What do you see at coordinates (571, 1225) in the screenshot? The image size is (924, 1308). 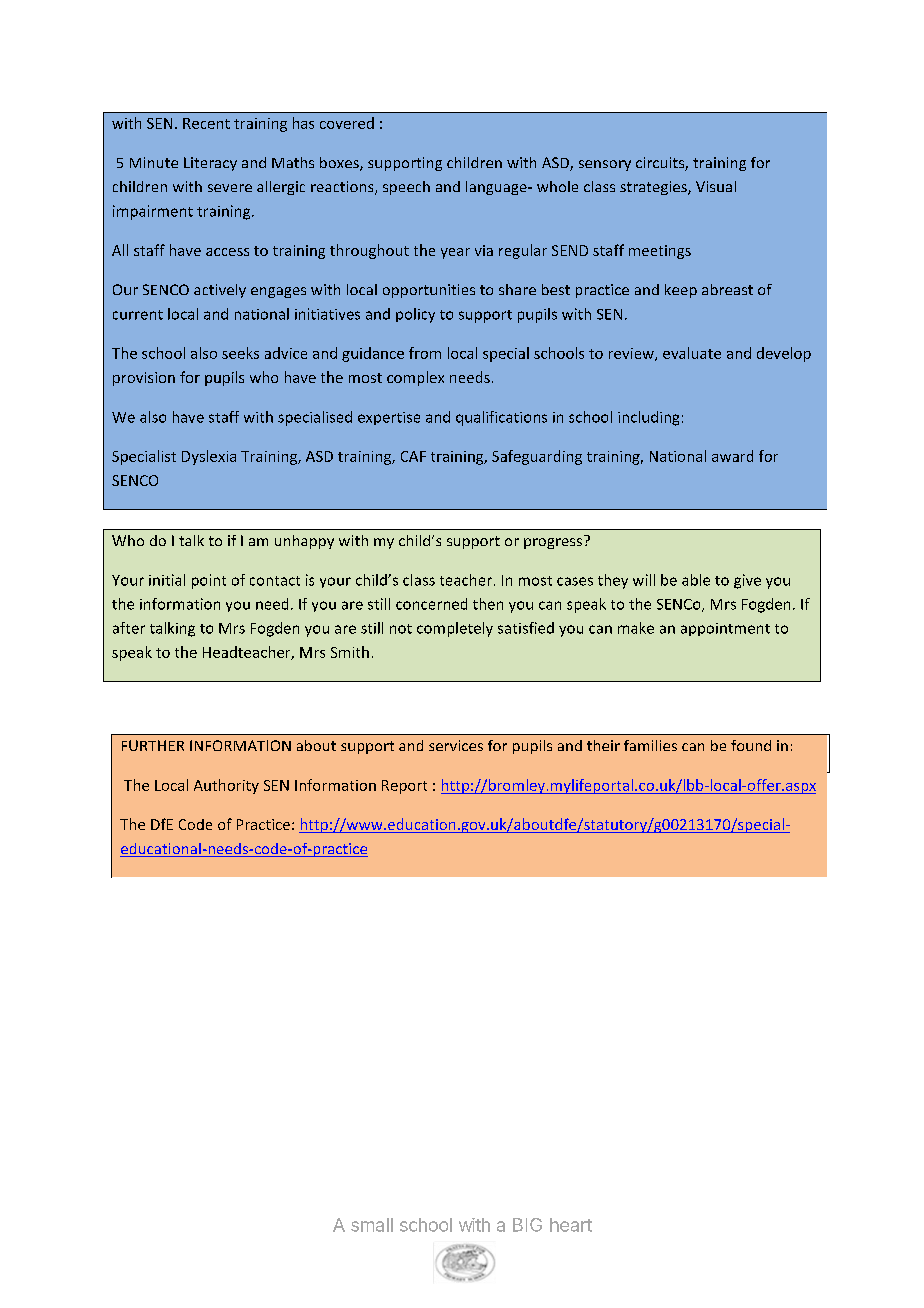 I see `heart` at bounding box center [571, 1225].
